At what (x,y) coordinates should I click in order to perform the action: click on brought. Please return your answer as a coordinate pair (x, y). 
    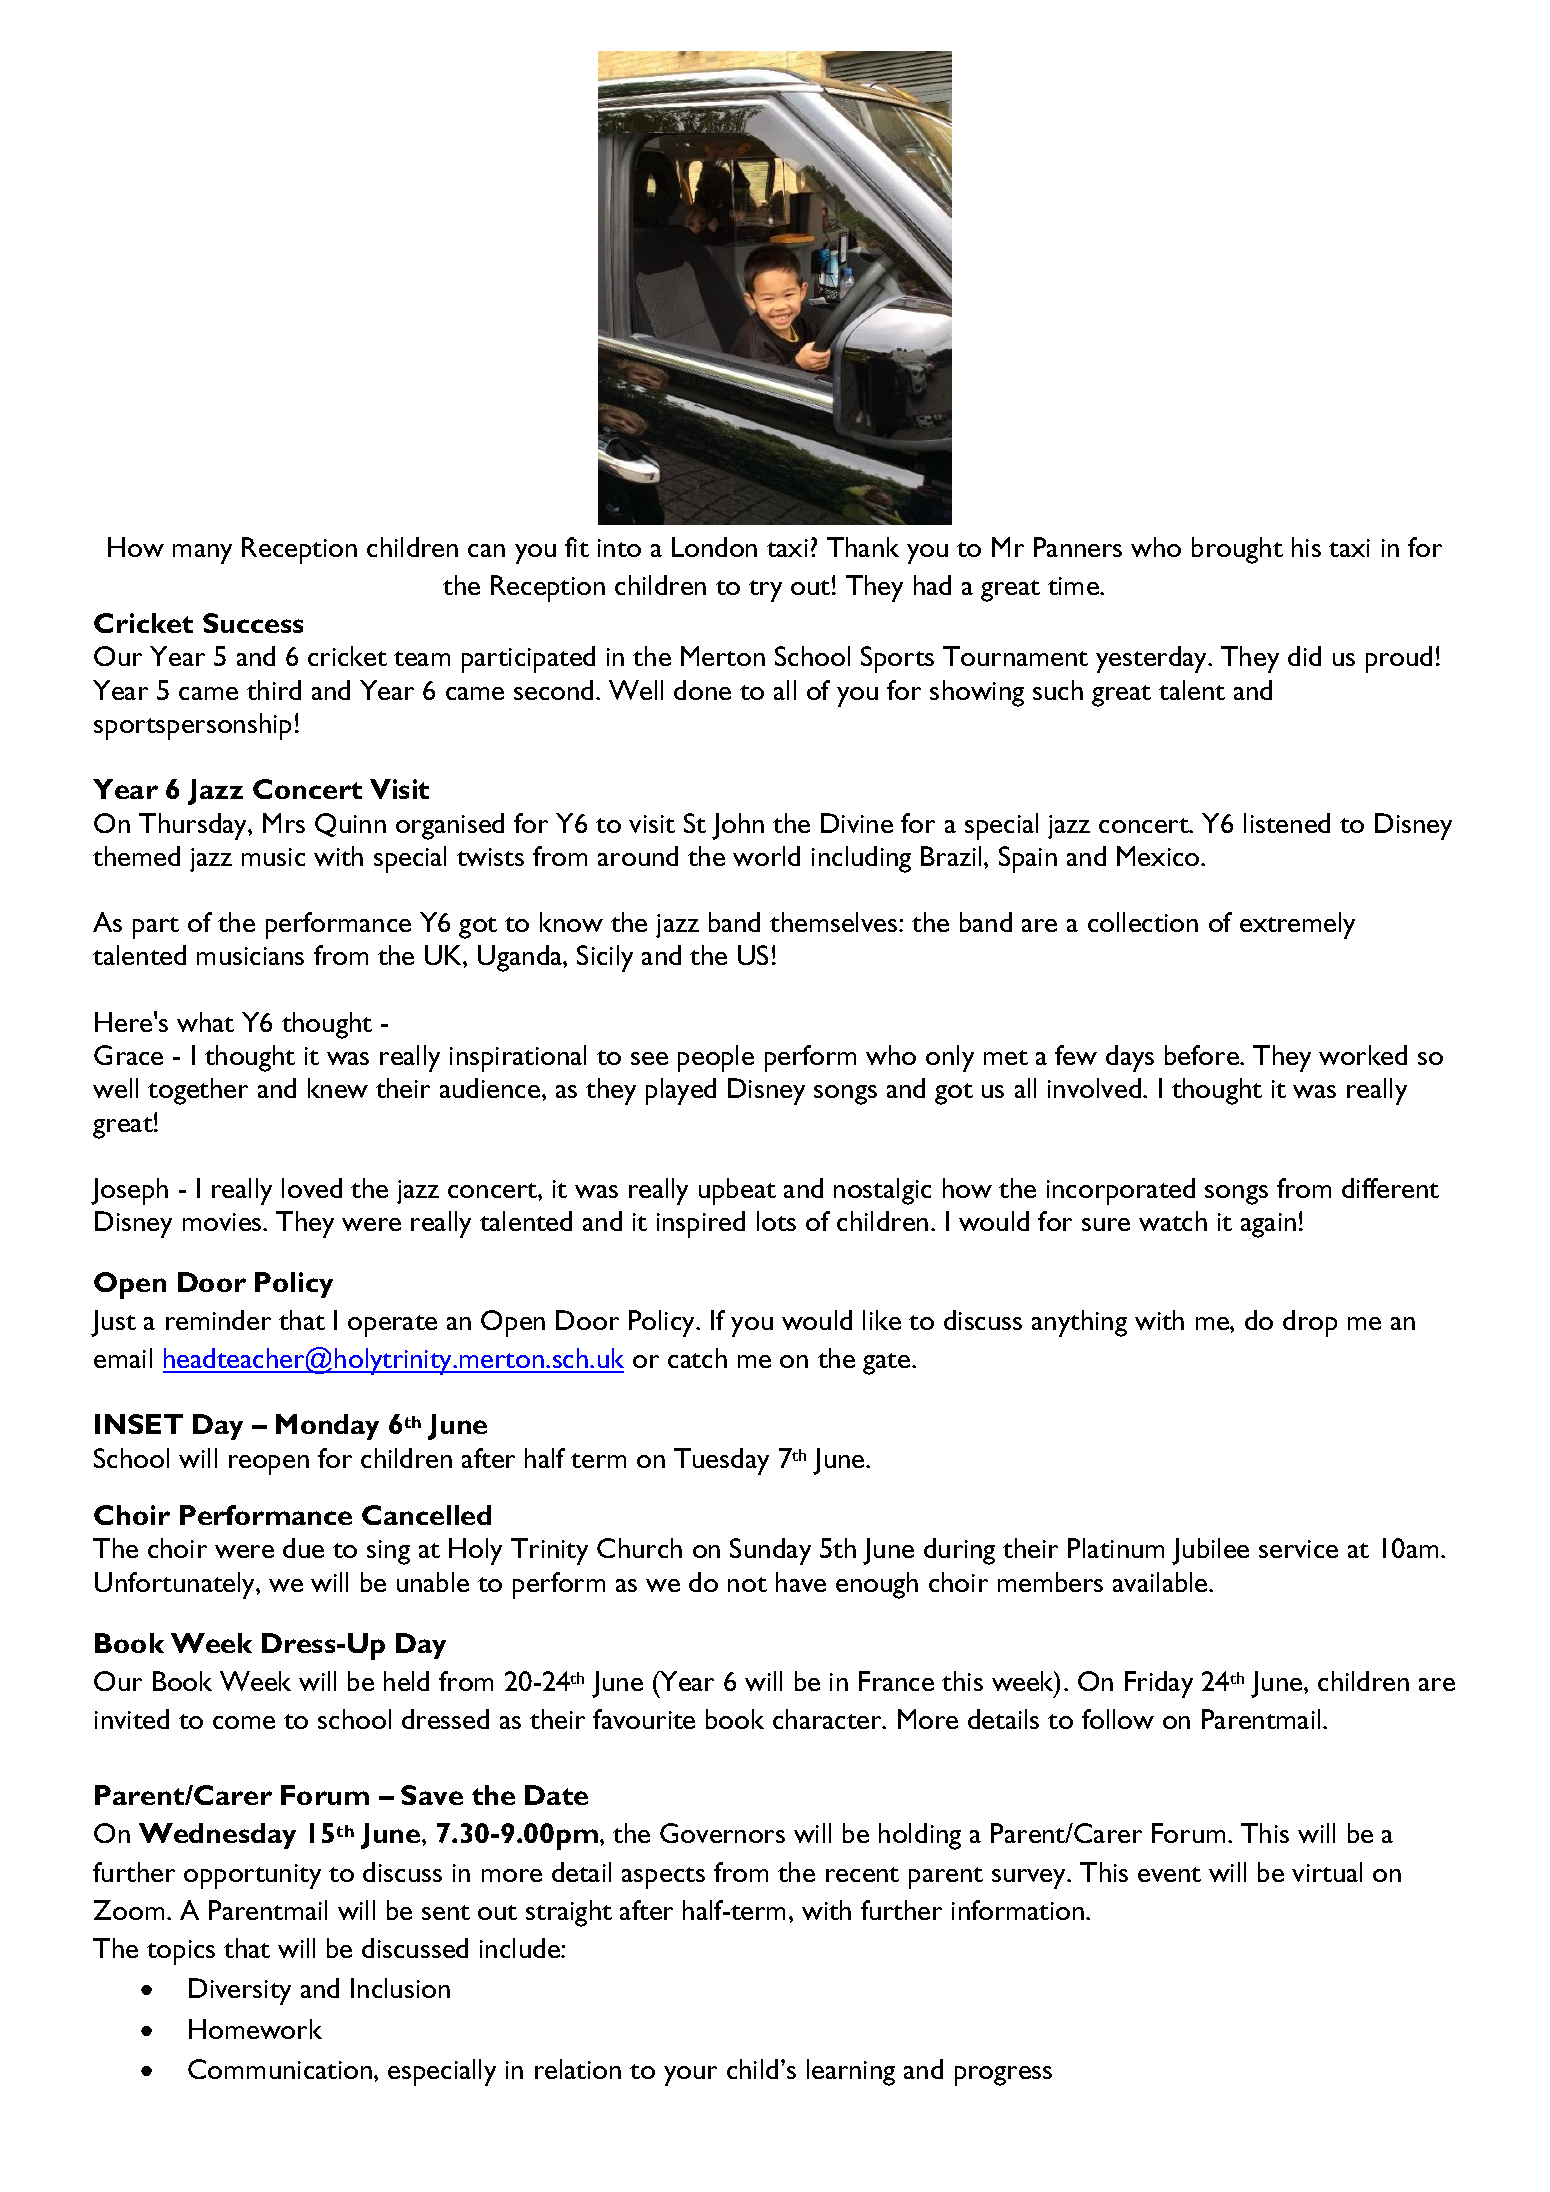
    Looking at the image, I should click on (1237, 550).
